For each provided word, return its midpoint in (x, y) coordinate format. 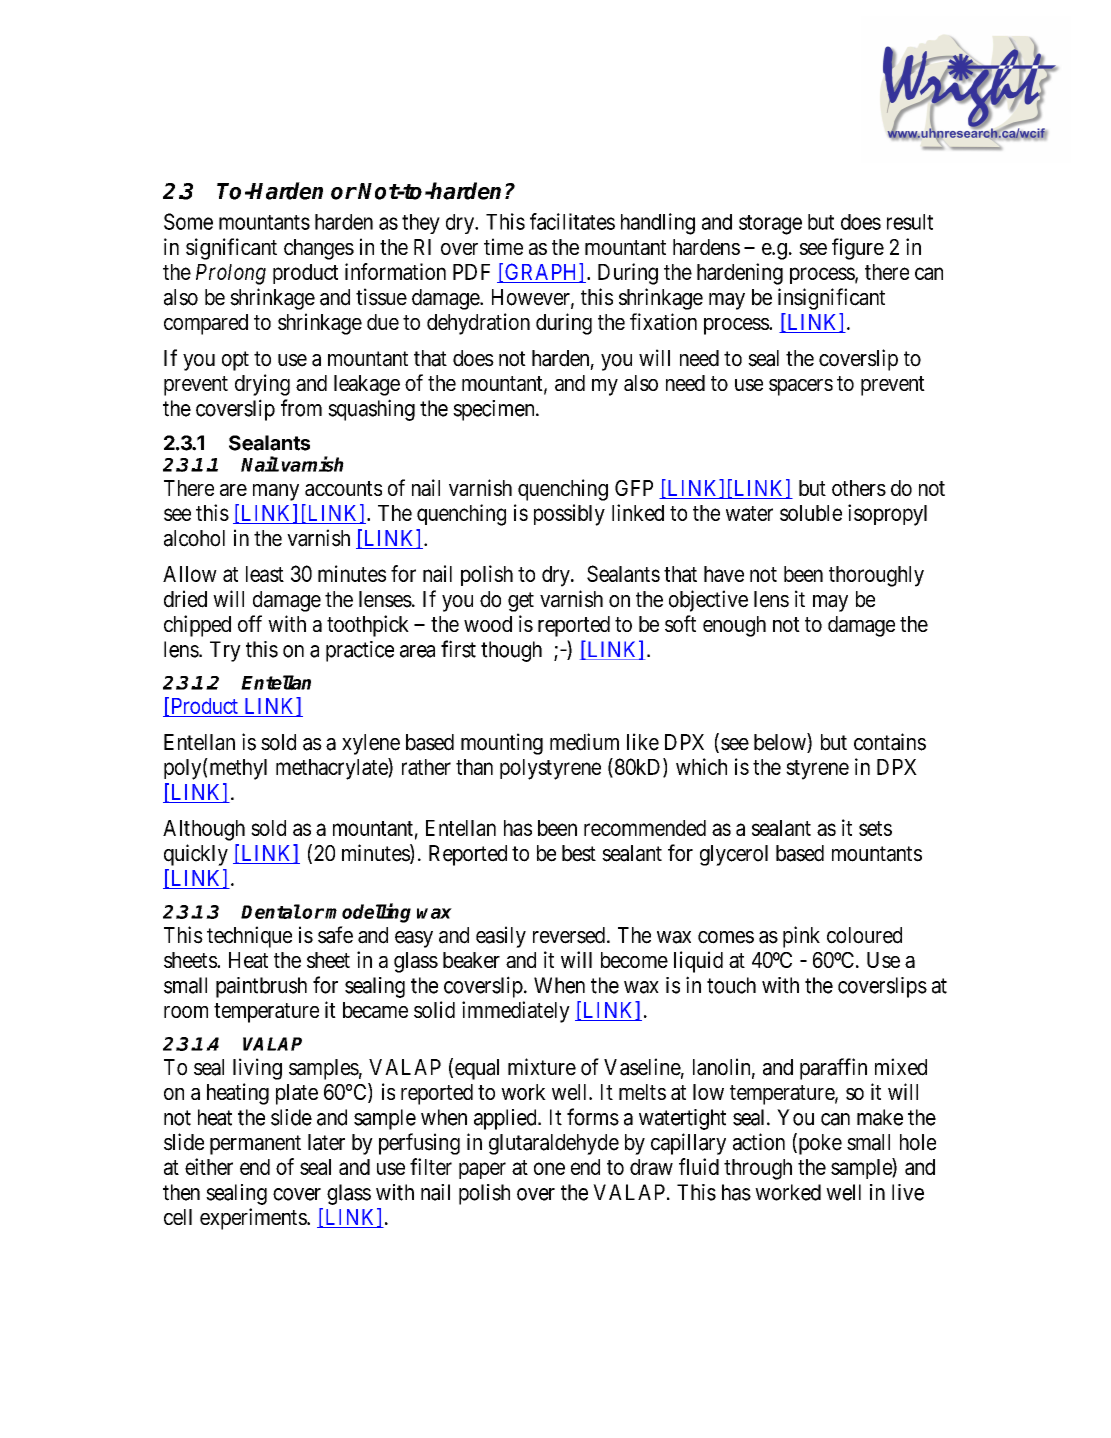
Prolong (231, 274)
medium (584, 742)
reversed (569, 935)
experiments (254, 1219)
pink (801, 937)
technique (249, 937)
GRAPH (541, 273)
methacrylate (332, 769)
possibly (569, 515)
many (276, 492)
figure (858, 249)
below (781, 743)
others (859, 488)
